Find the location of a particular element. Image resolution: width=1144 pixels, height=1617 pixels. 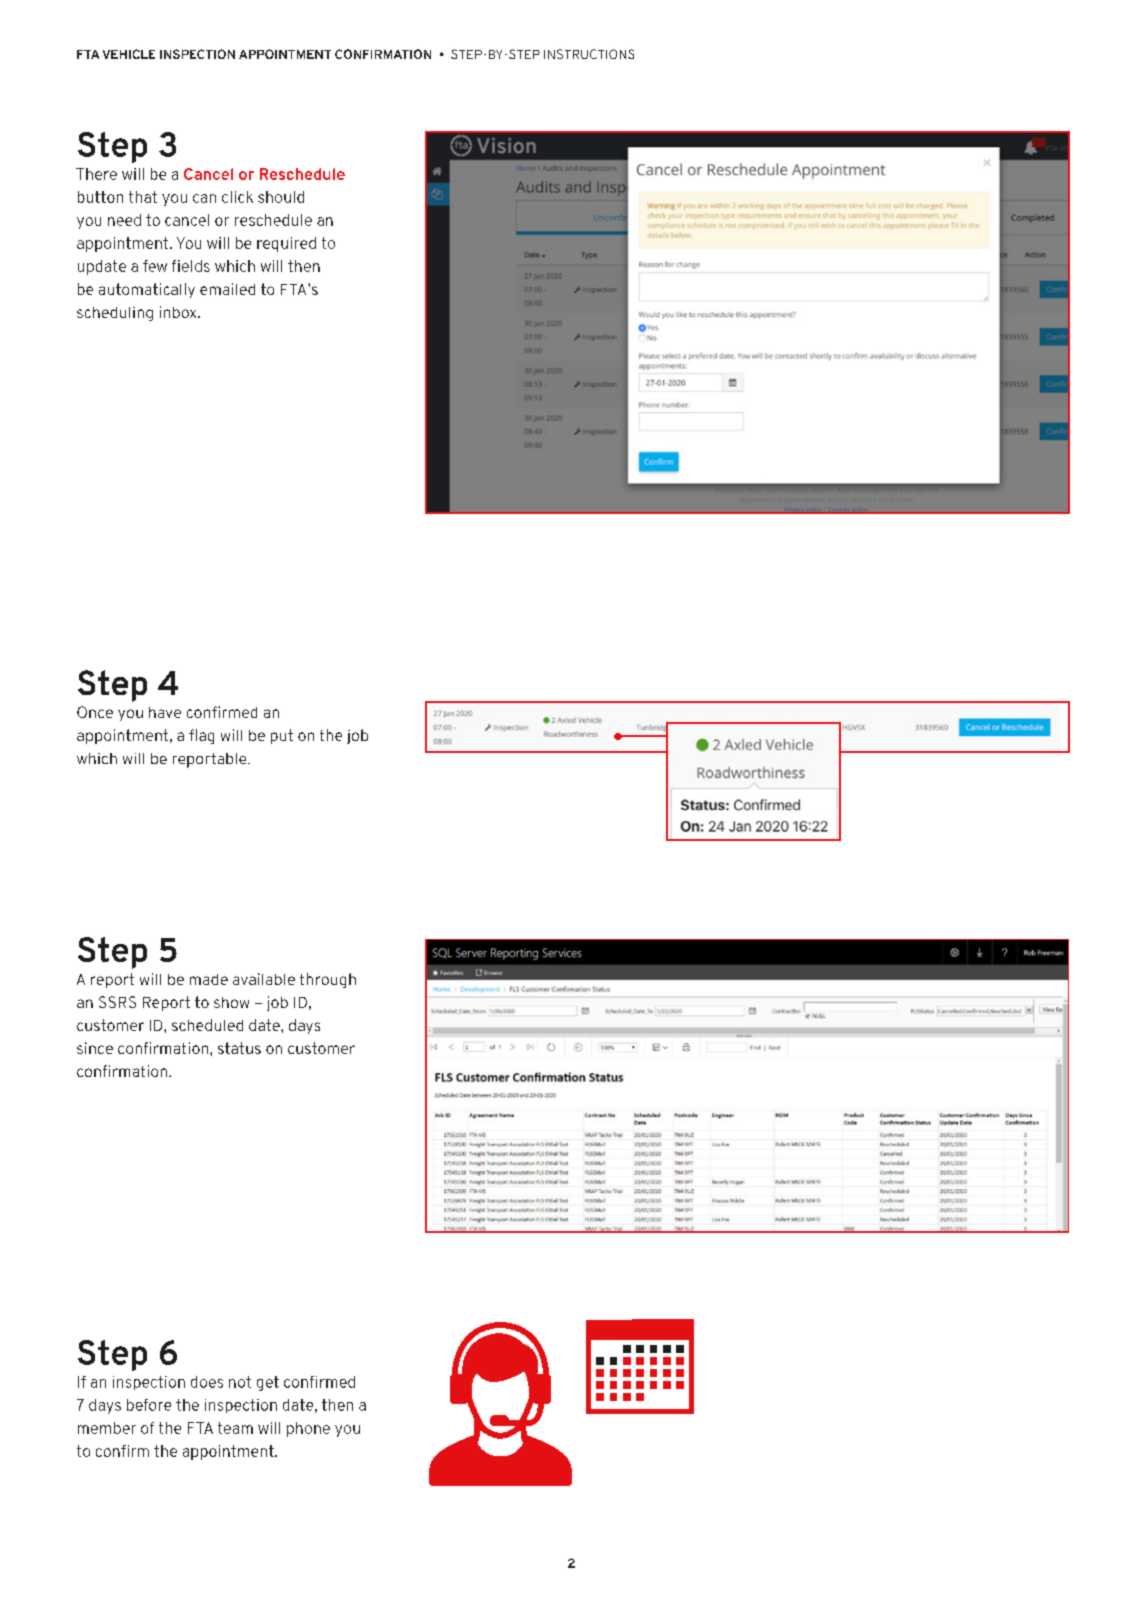

get is located at coordinates (268, 1383).
